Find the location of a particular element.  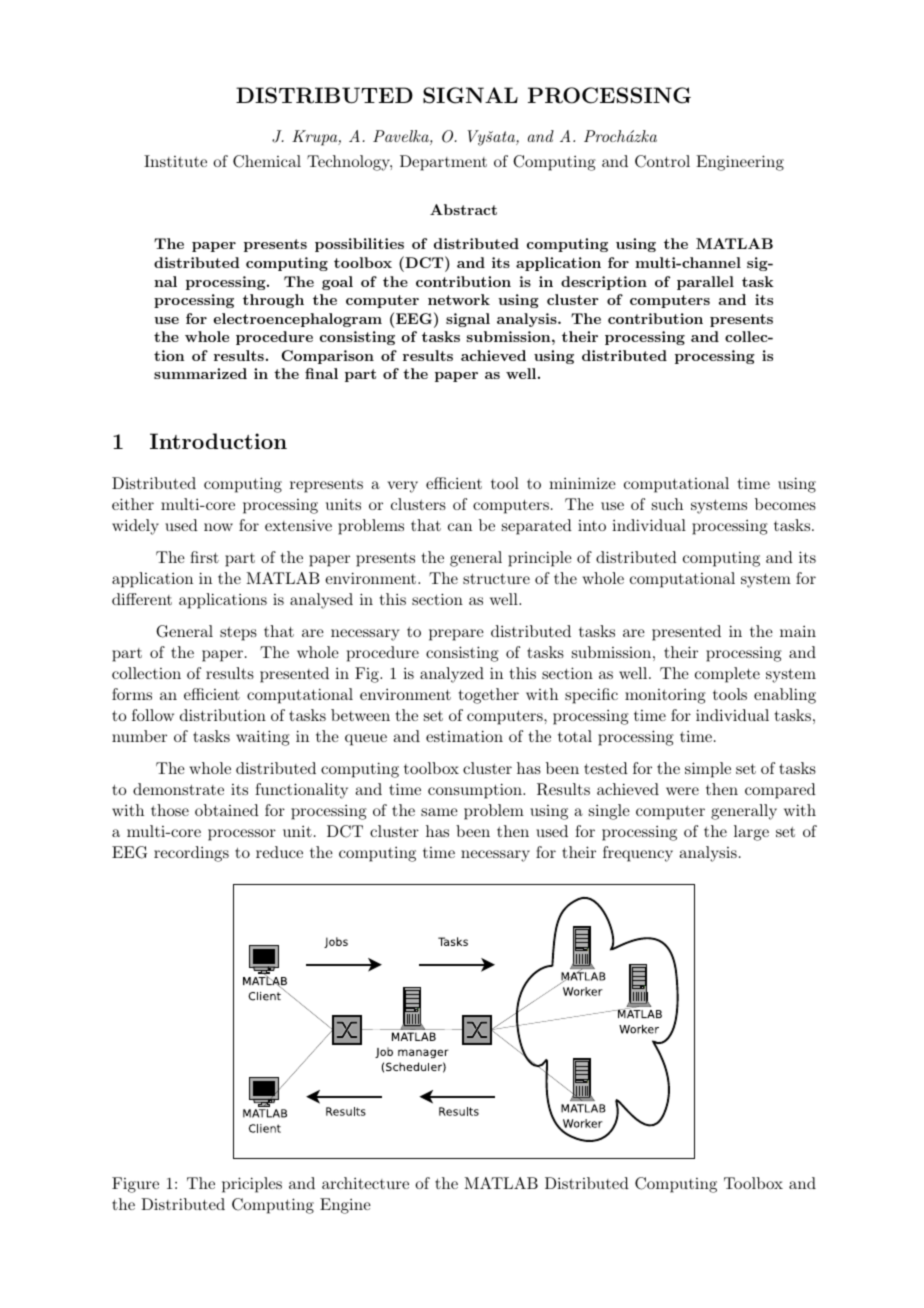

summarized is located at coordinates (200, 373).
